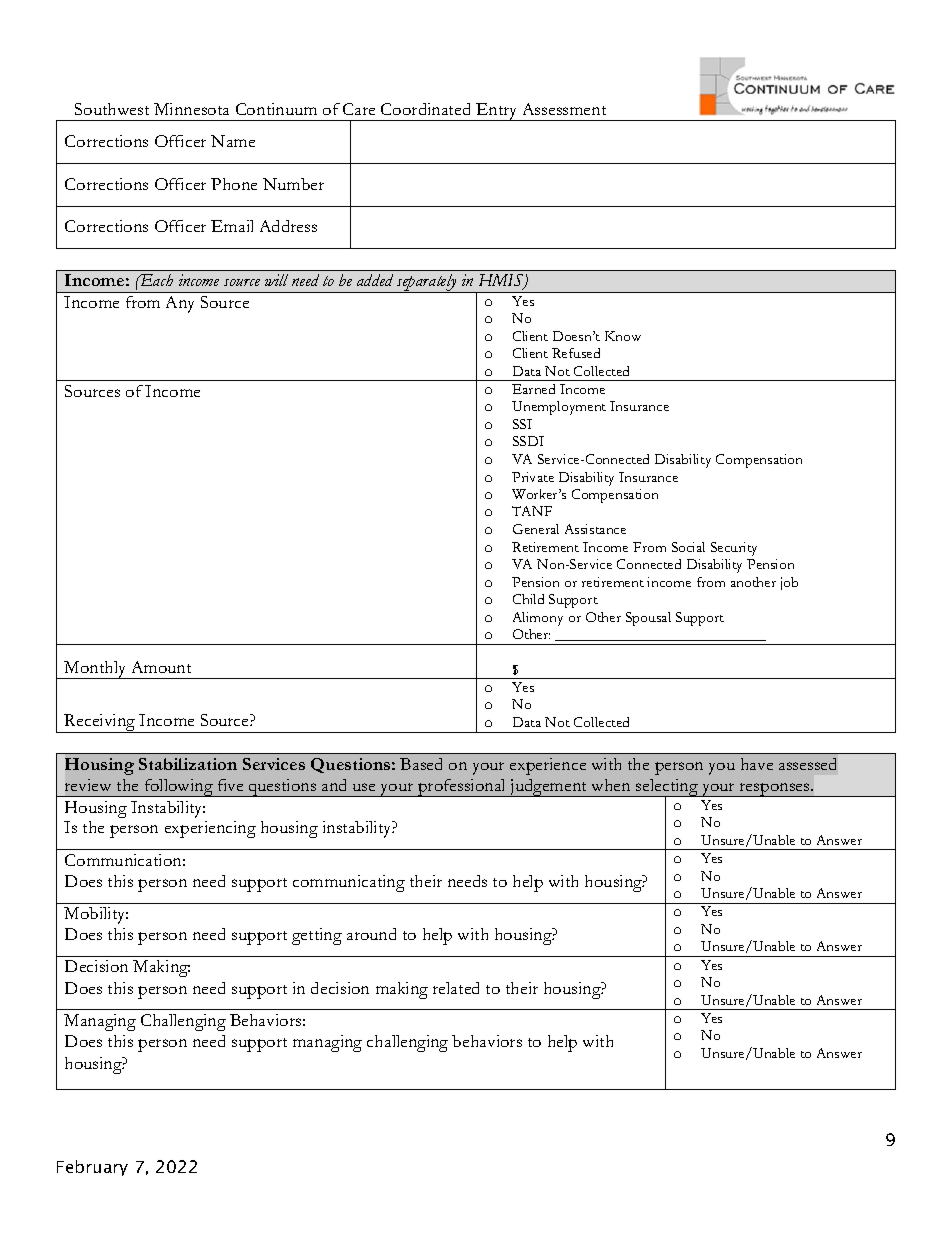  I want to click on Private, so click(533, 477).
